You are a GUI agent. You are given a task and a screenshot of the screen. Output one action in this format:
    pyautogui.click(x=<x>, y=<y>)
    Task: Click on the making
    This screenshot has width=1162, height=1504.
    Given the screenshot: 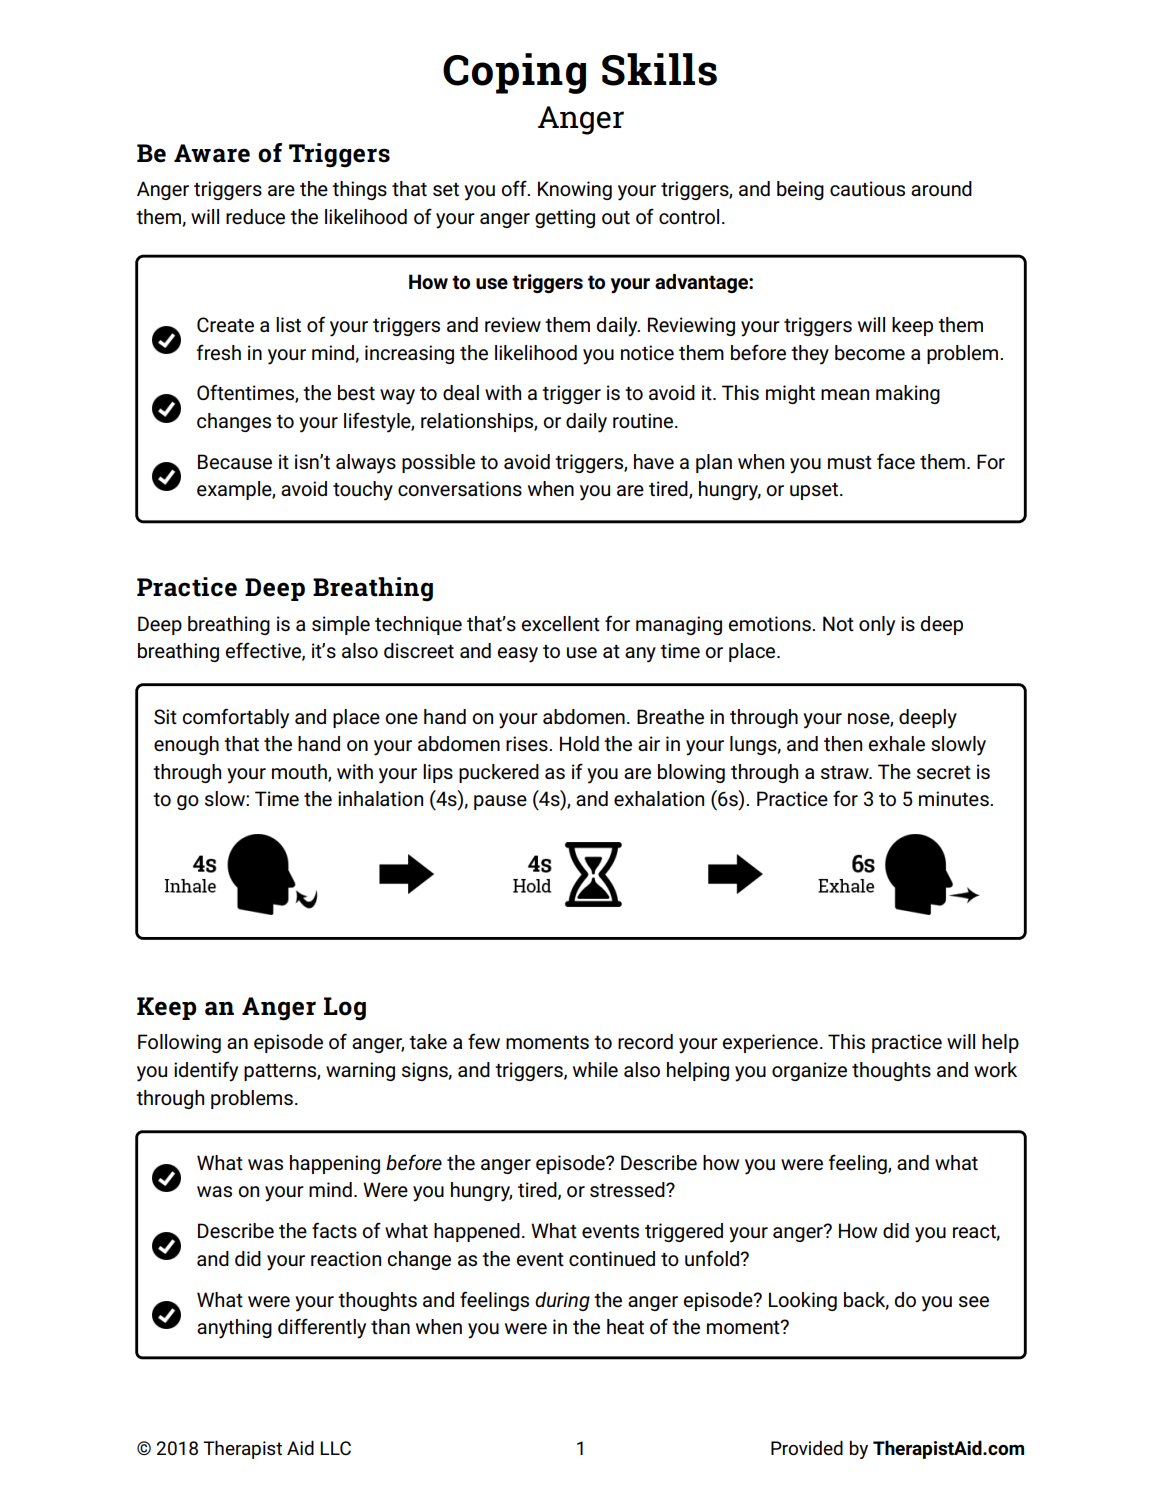 What is the action you would take?
    pyautogui.click(x=908, y=394)
